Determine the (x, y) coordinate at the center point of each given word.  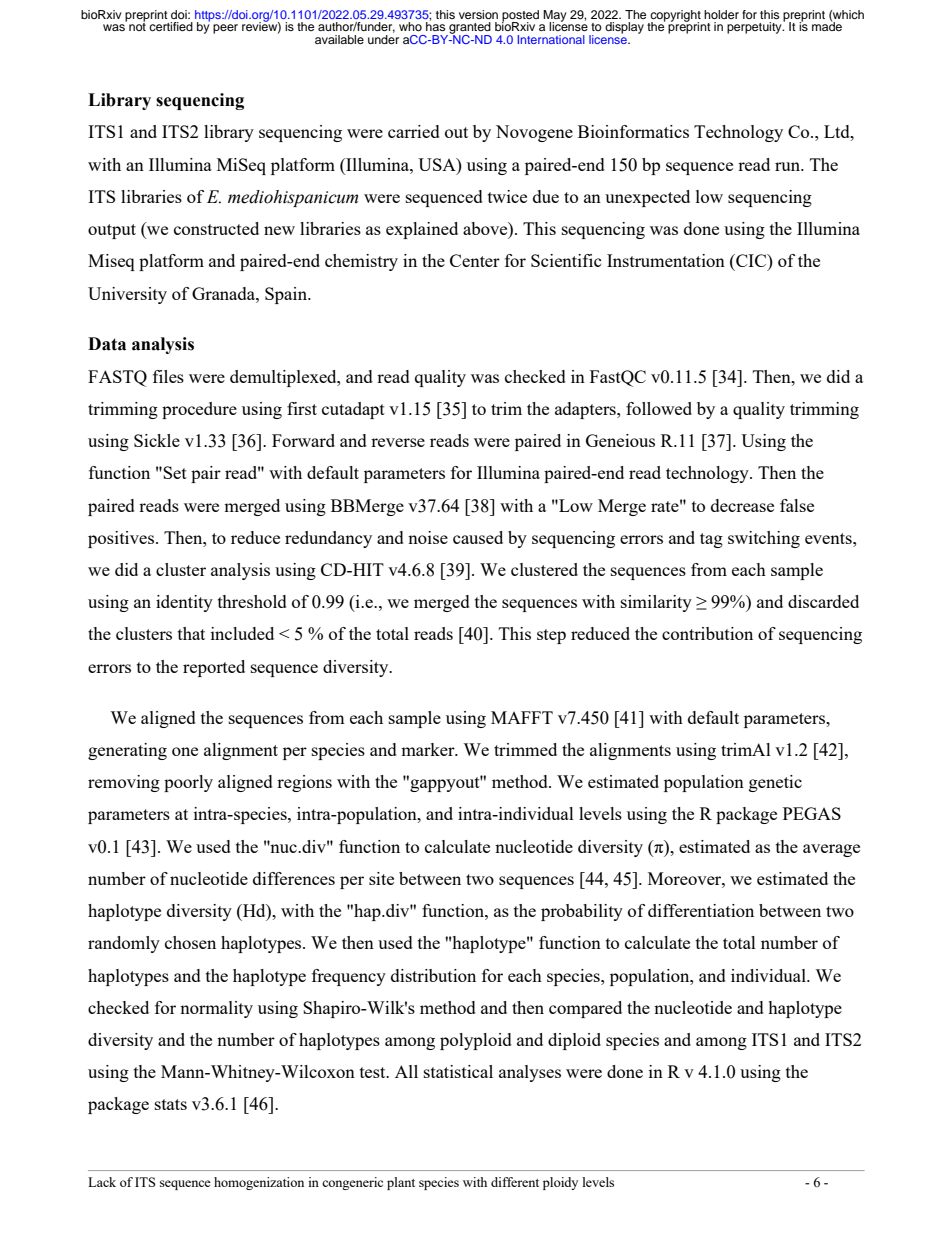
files (168, 376)
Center (475, 260)
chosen (190, 942)
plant (401, 1183)
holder (721, 14)
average (831, 850)
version (478, 14)
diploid (574, 1041)
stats (171, 1104)
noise (428, 537)
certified (171, 26)
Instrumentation (666, 260)
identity (184, 603)
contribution (707, 633)
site (381, 878)
